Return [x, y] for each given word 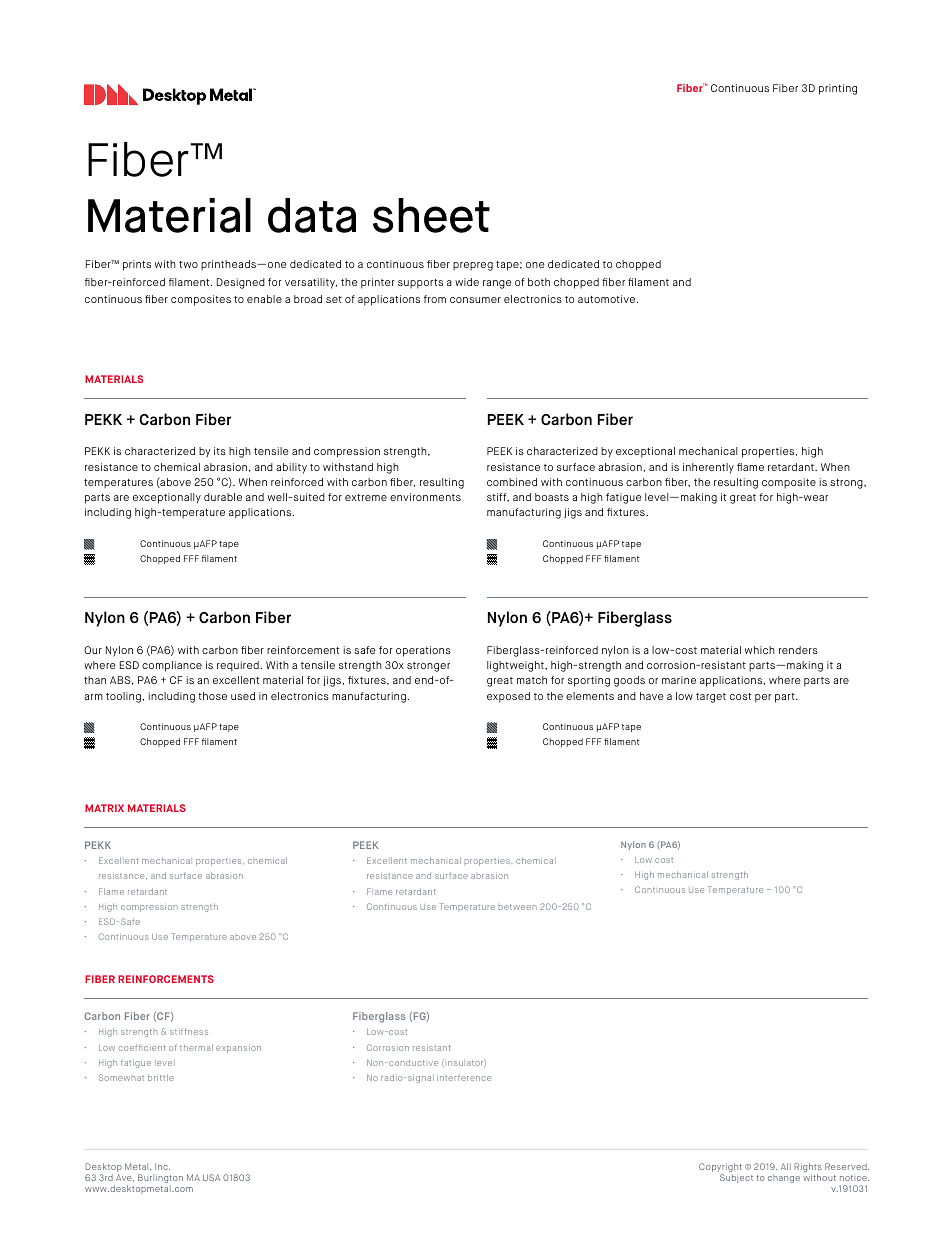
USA [211, 1177]
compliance [172, 666]
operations [423, 651]
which [760, 650]
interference [464, 1077]
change [784, 1178]
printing [838, 89]
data [312, 215]
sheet [431, 215]
